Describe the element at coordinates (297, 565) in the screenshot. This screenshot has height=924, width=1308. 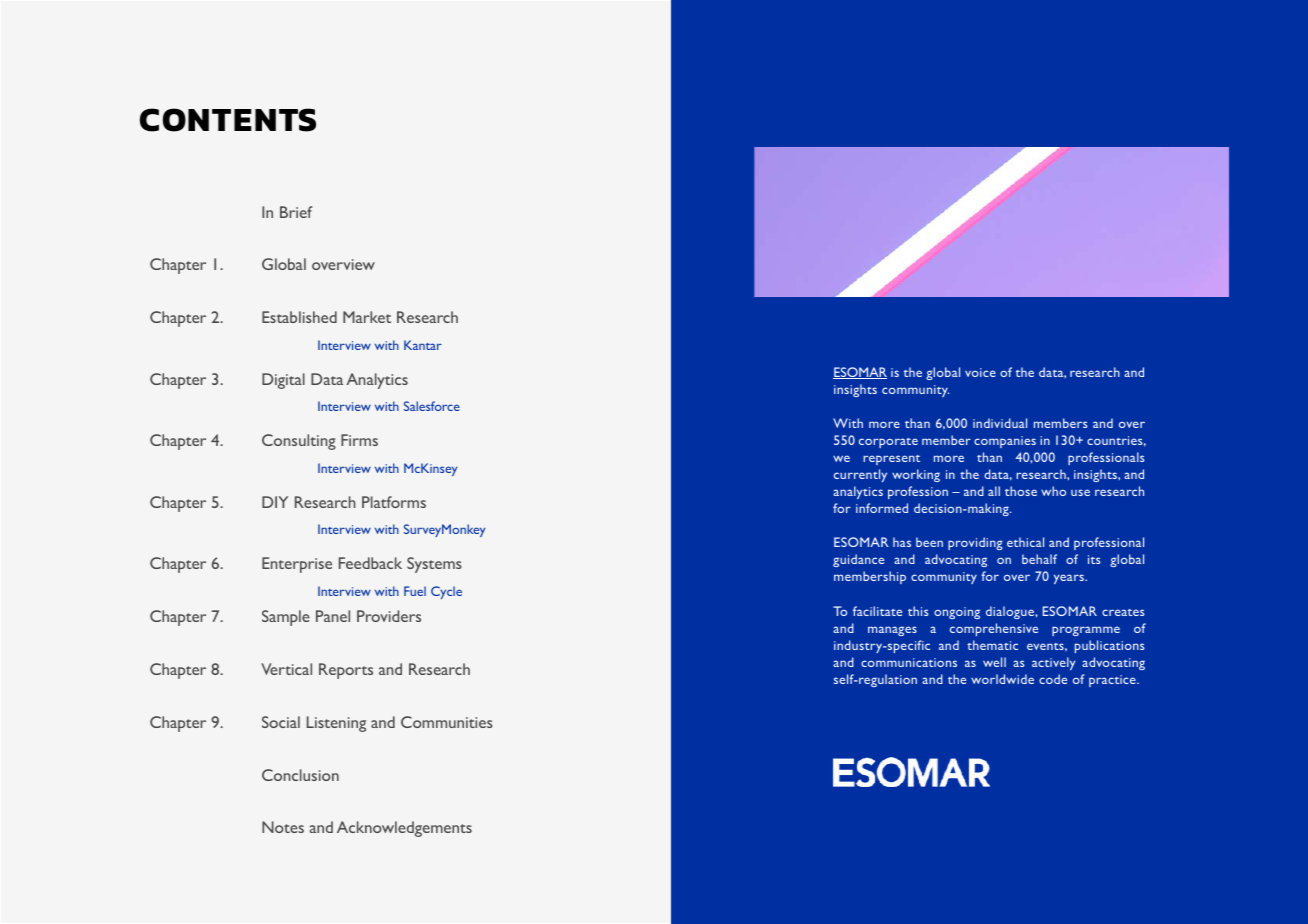
I see `Enterprise` at that location.
